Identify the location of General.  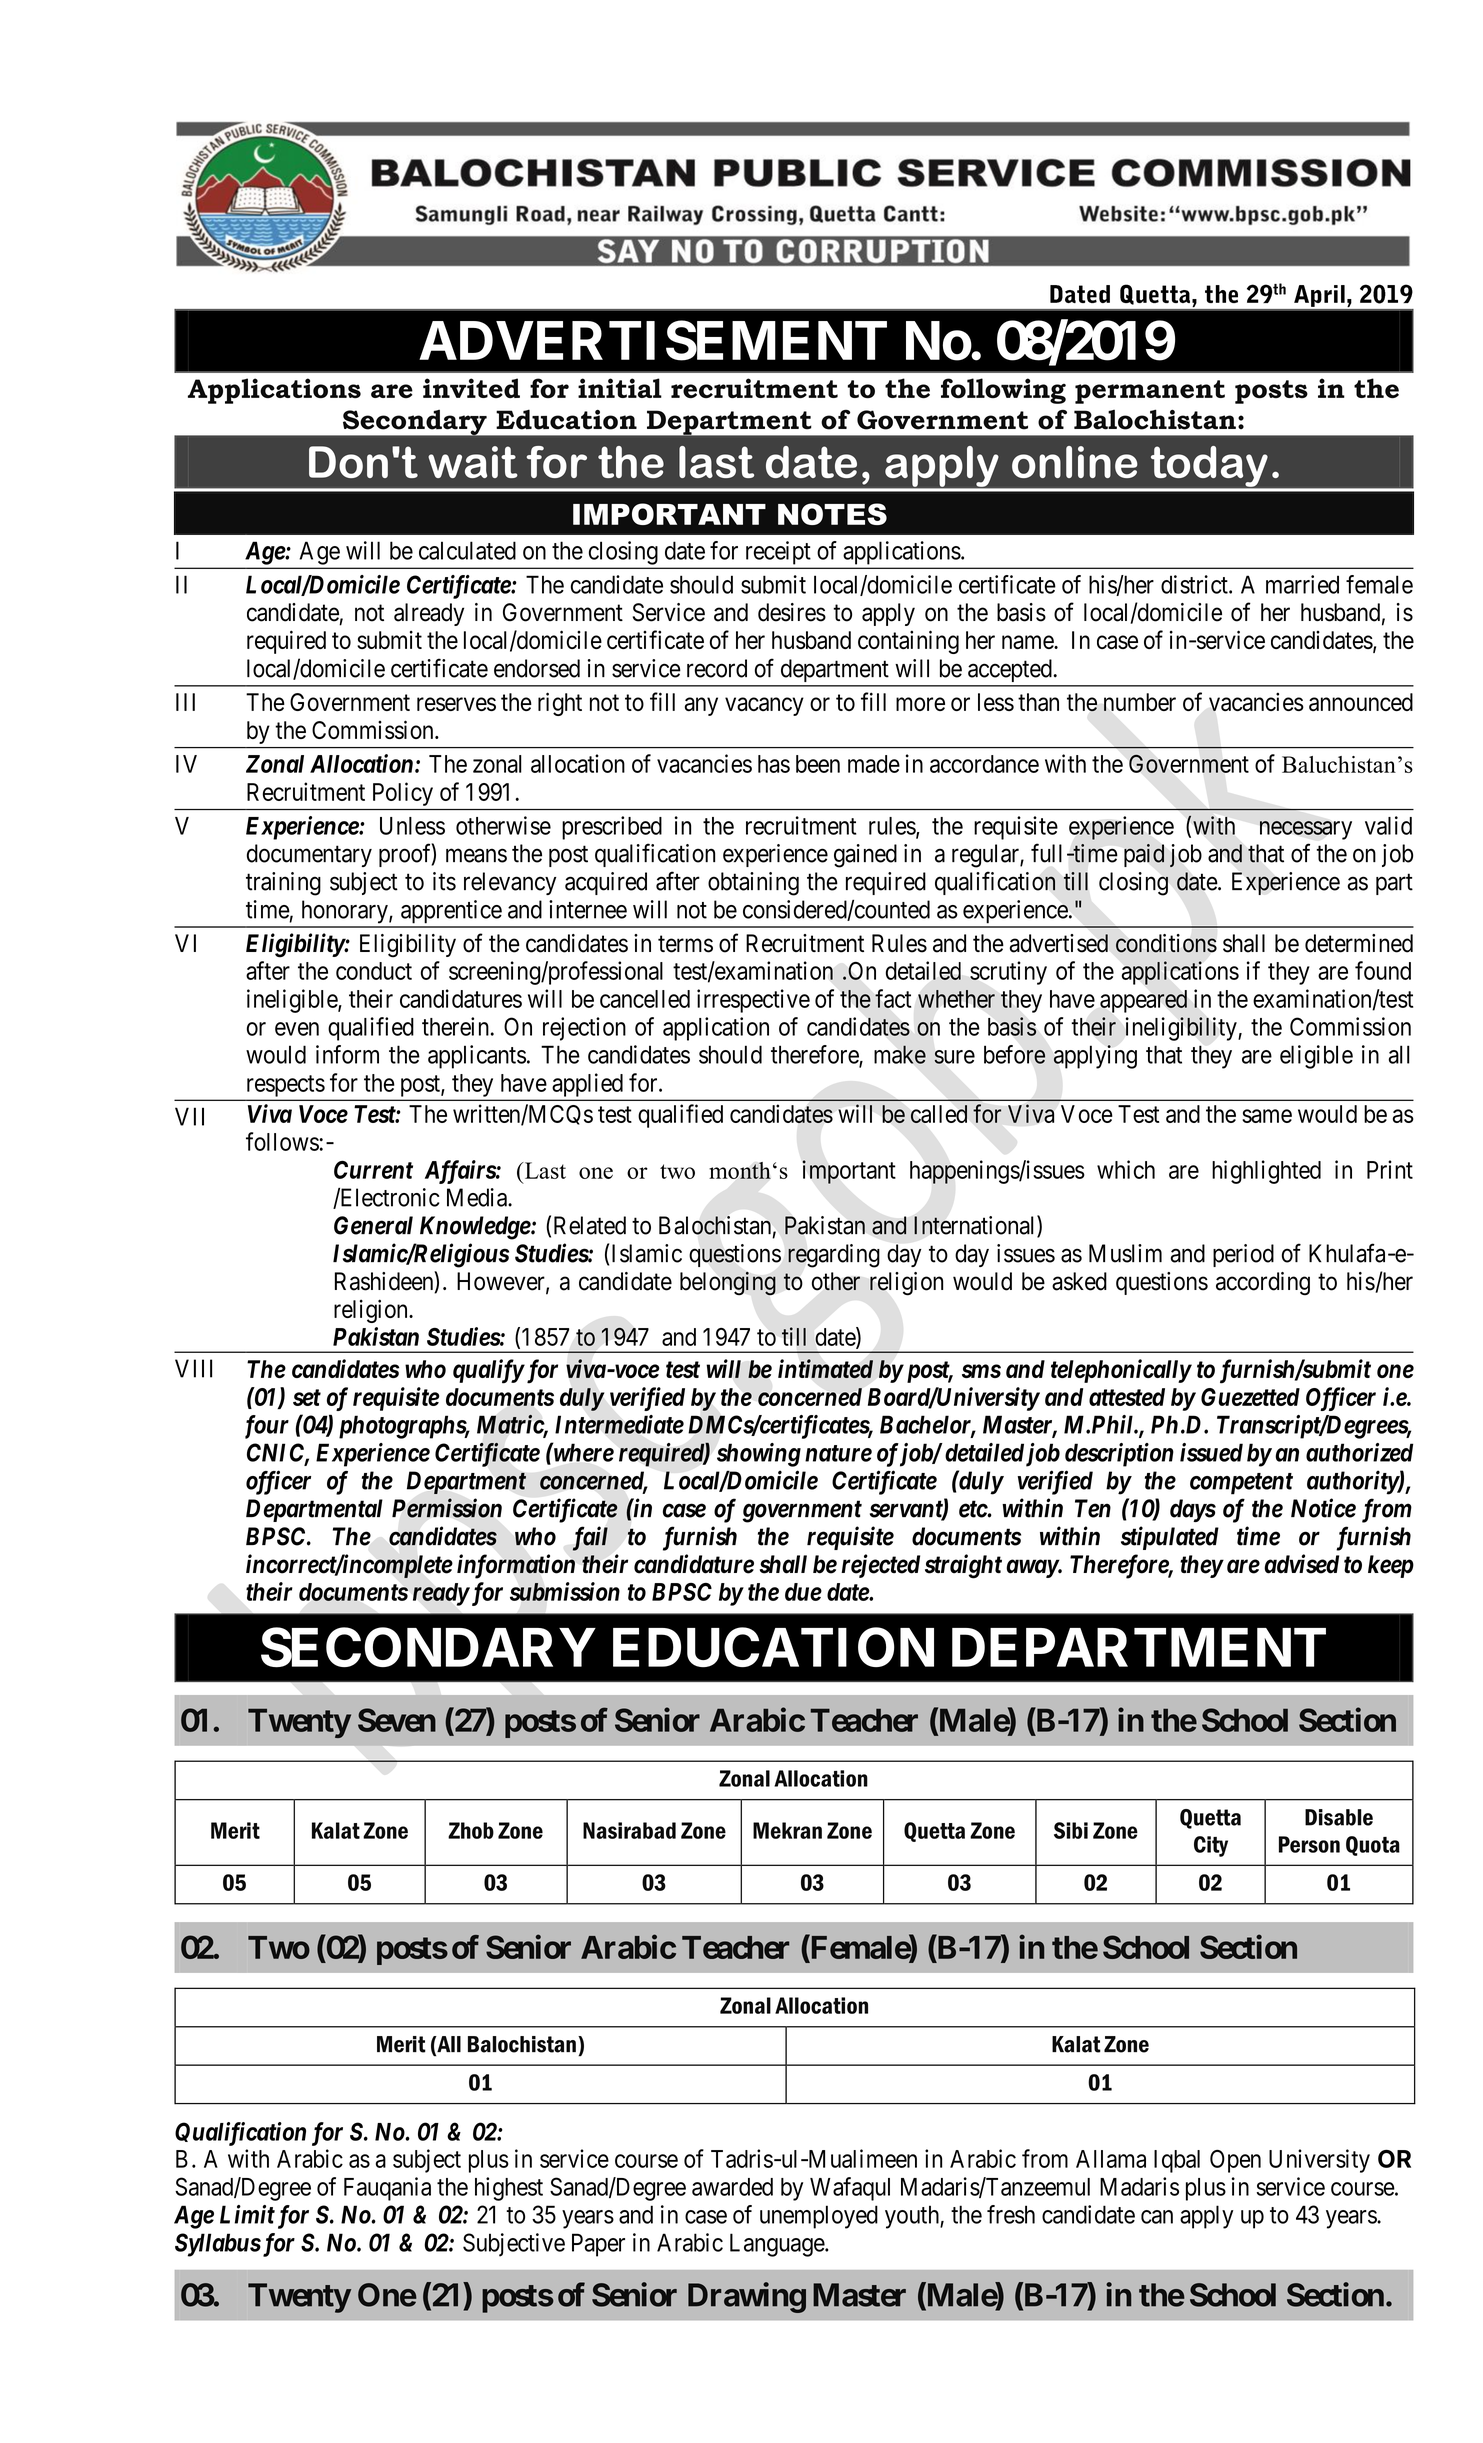
(373, 1225).
